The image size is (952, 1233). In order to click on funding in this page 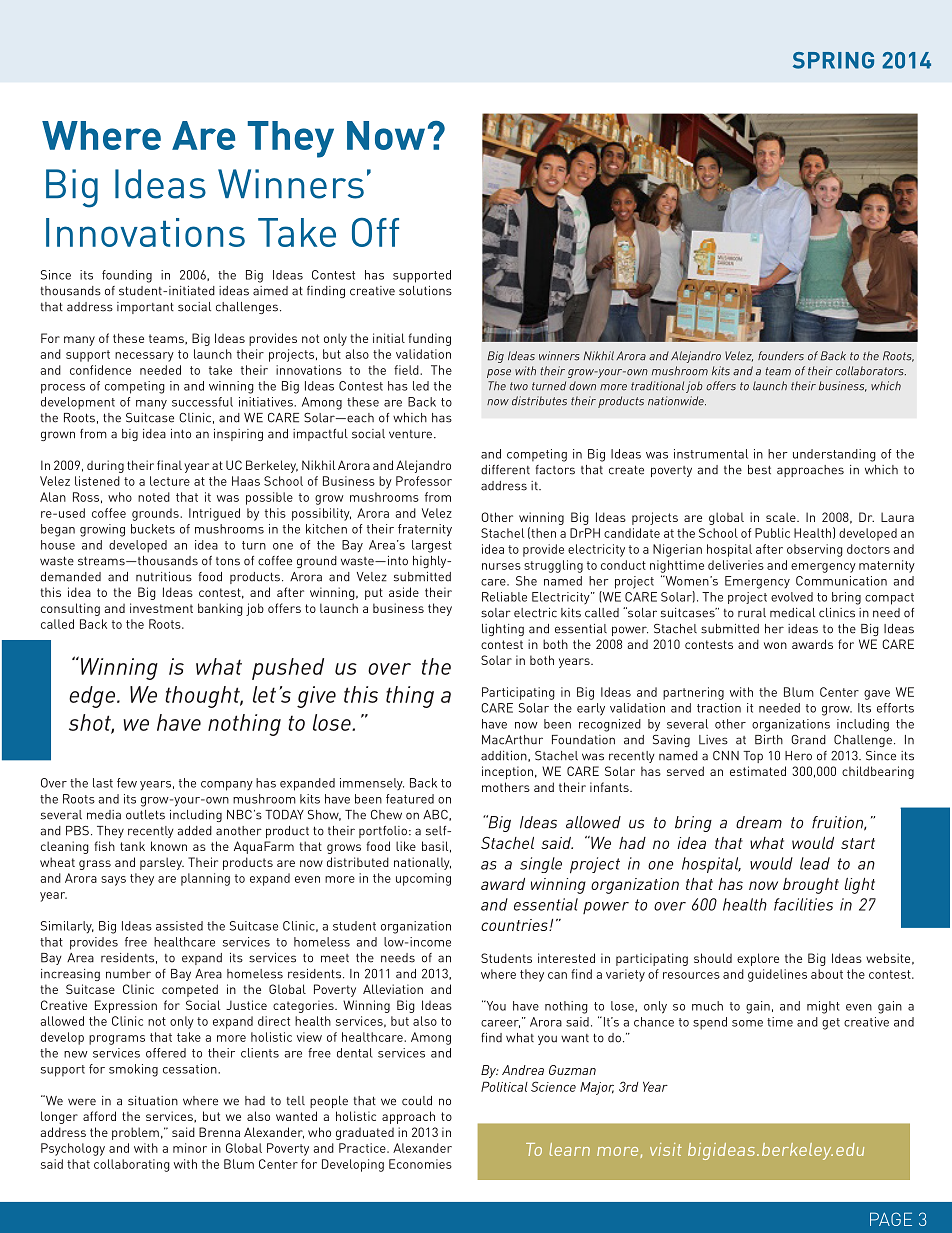, I will do `click(429, 339)`.
